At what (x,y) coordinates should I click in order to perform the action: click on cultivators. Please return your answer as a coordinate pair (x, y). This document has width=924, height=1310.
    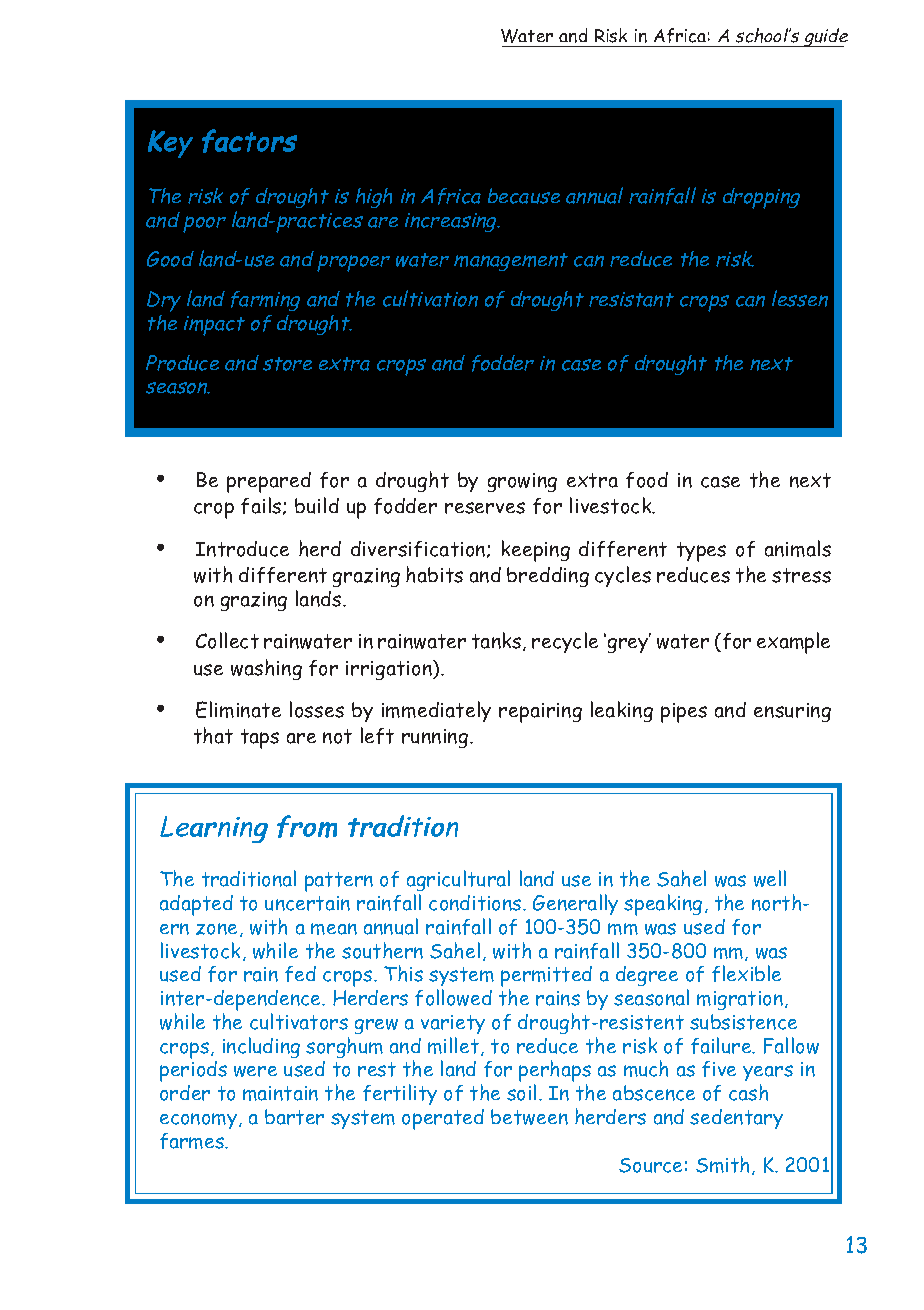
    Looking at the image, I should click on (299, 1021).
